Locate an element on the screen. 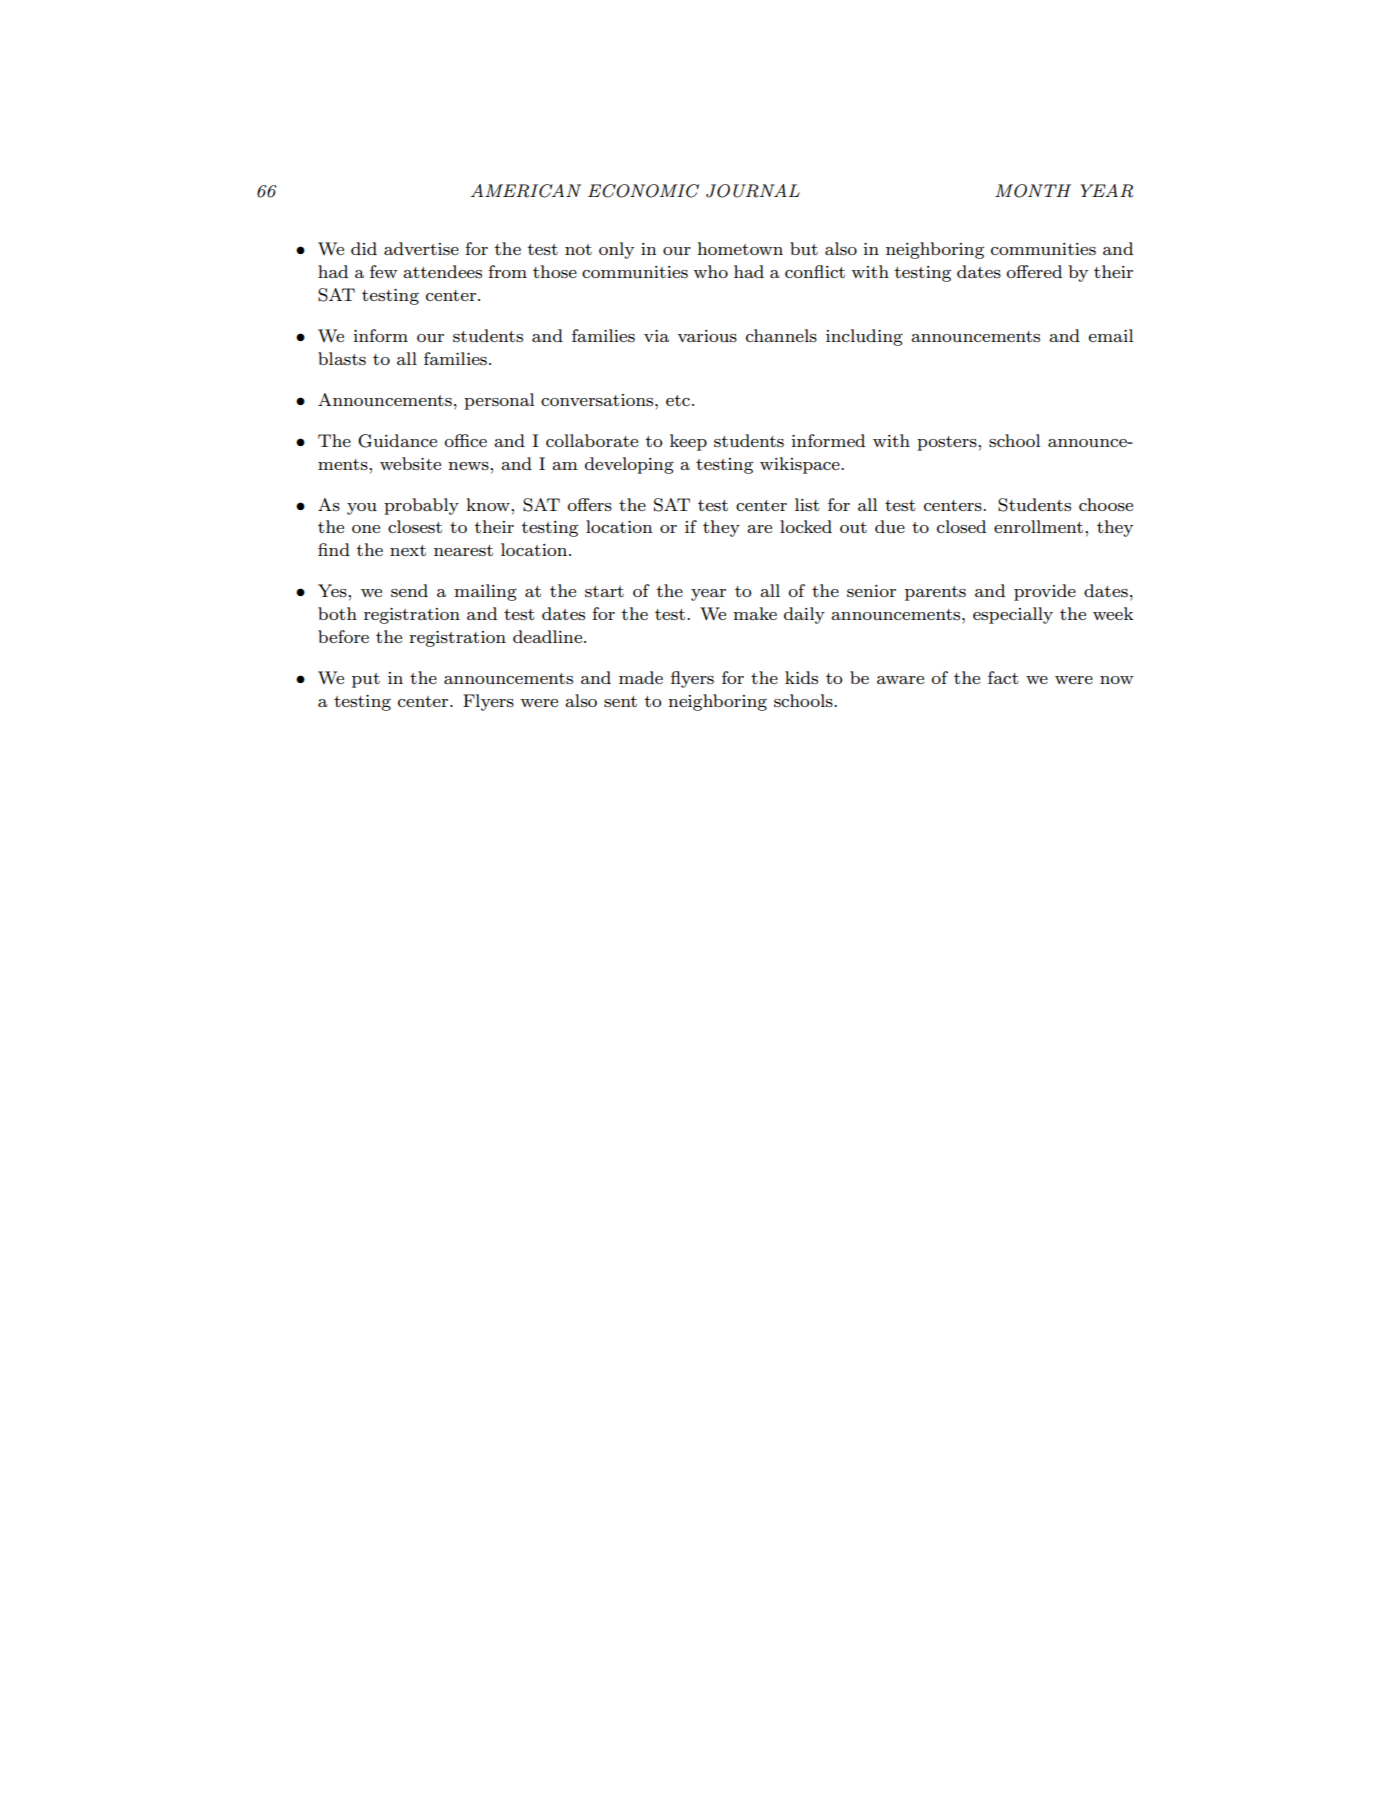 The width and height of the screenshot is (1400, 1812). provide is located at coordinates (1045, 592).
